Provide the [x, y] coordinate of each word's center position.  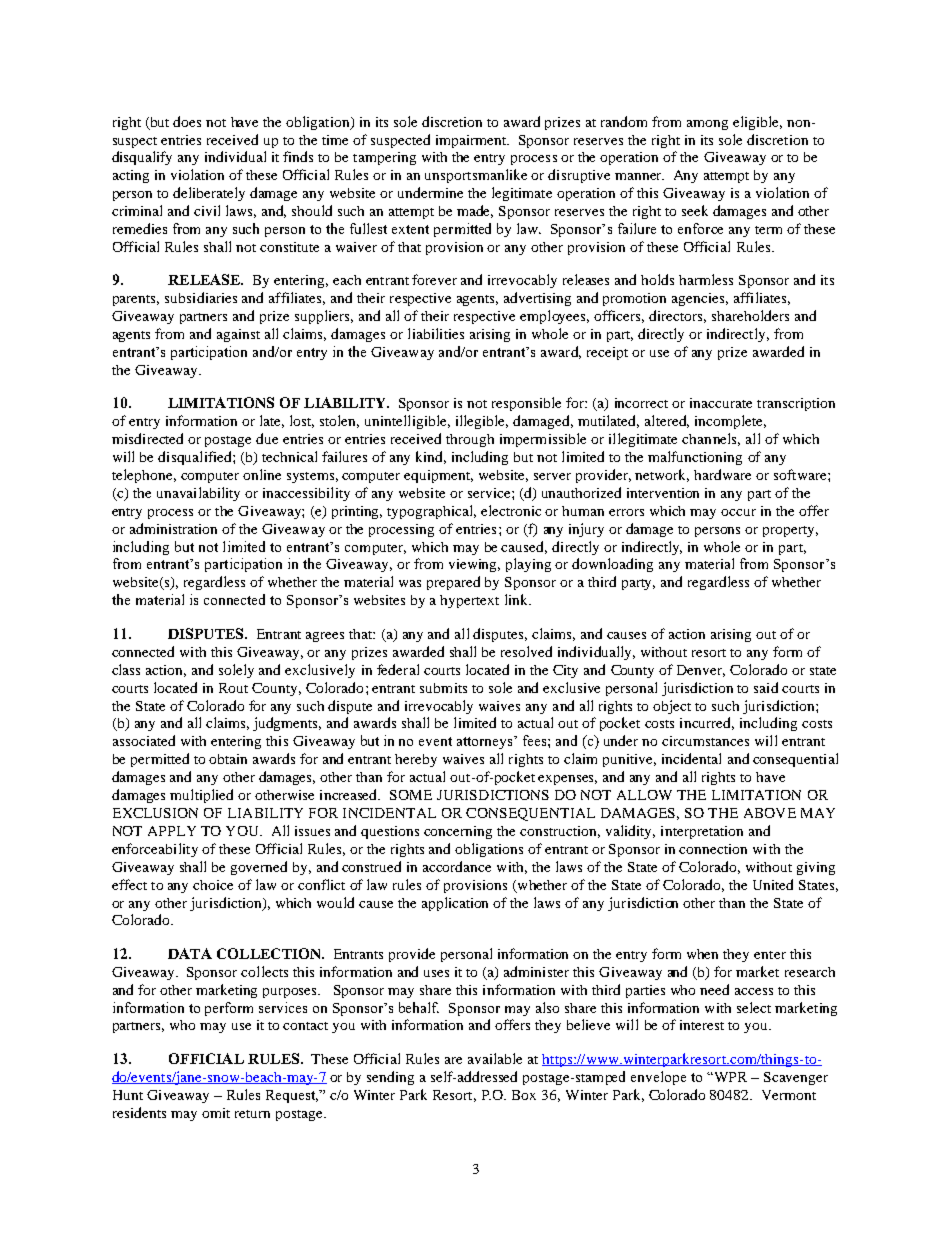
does [187, 121]
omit [216, 1113]
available [495, 1058]
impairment [472, 141]
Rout [233, 688]
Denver [701, 671]
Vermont [789, 1095]
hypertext [469, 601]
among [707, 125]
